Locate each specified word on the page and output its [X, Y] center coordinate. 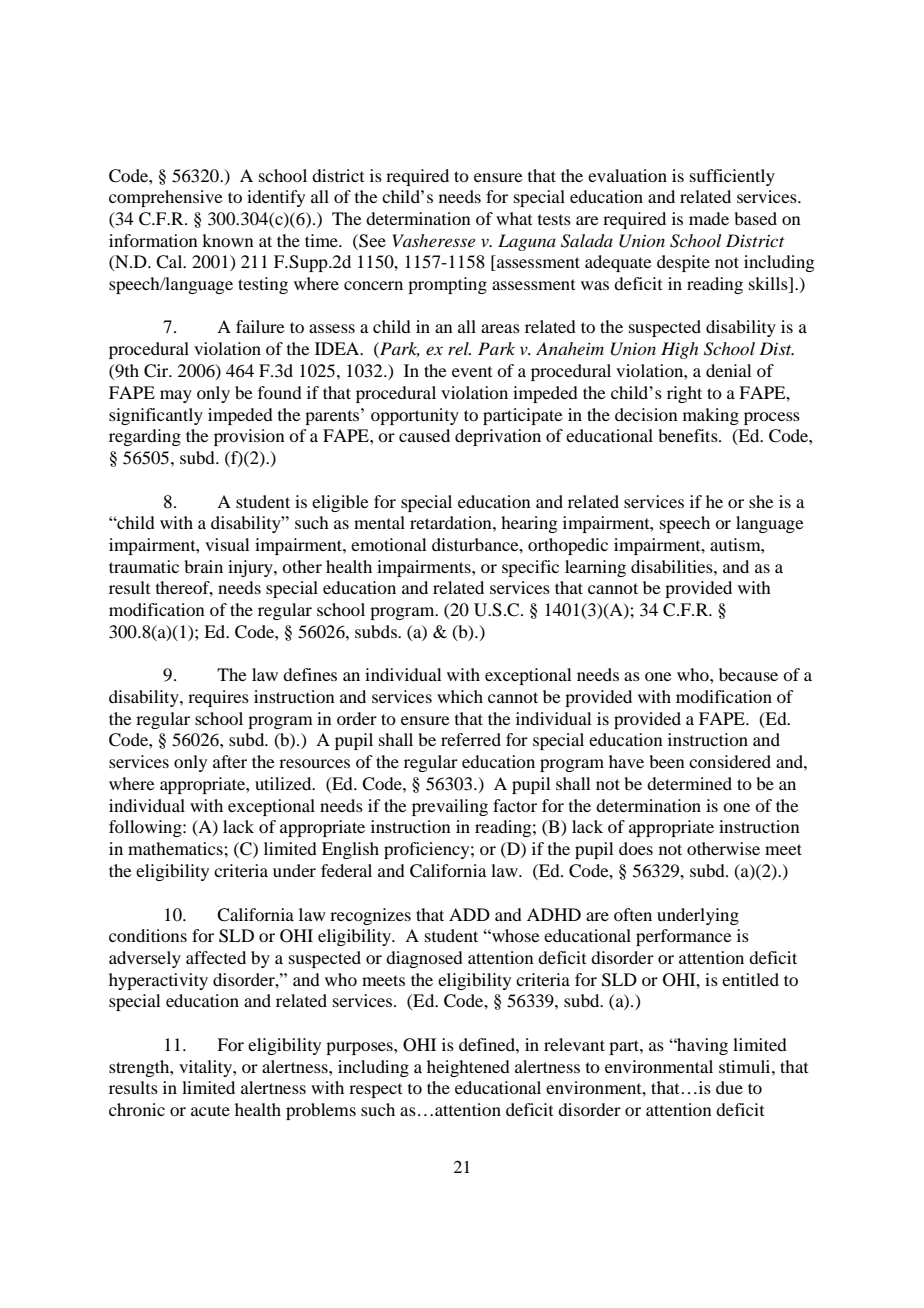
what [514, 218]
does [636, 848]
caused [424, 435]
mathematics [176, 848]
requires [218, 698]
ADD [469, 914]
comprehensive [166, 198]
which [460, 696]
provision [249, 437]
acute [210, 1110]
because [748, 674]
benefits [689, 435]
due [729, 1087]
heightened [468, 1068]
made [709, 218]
